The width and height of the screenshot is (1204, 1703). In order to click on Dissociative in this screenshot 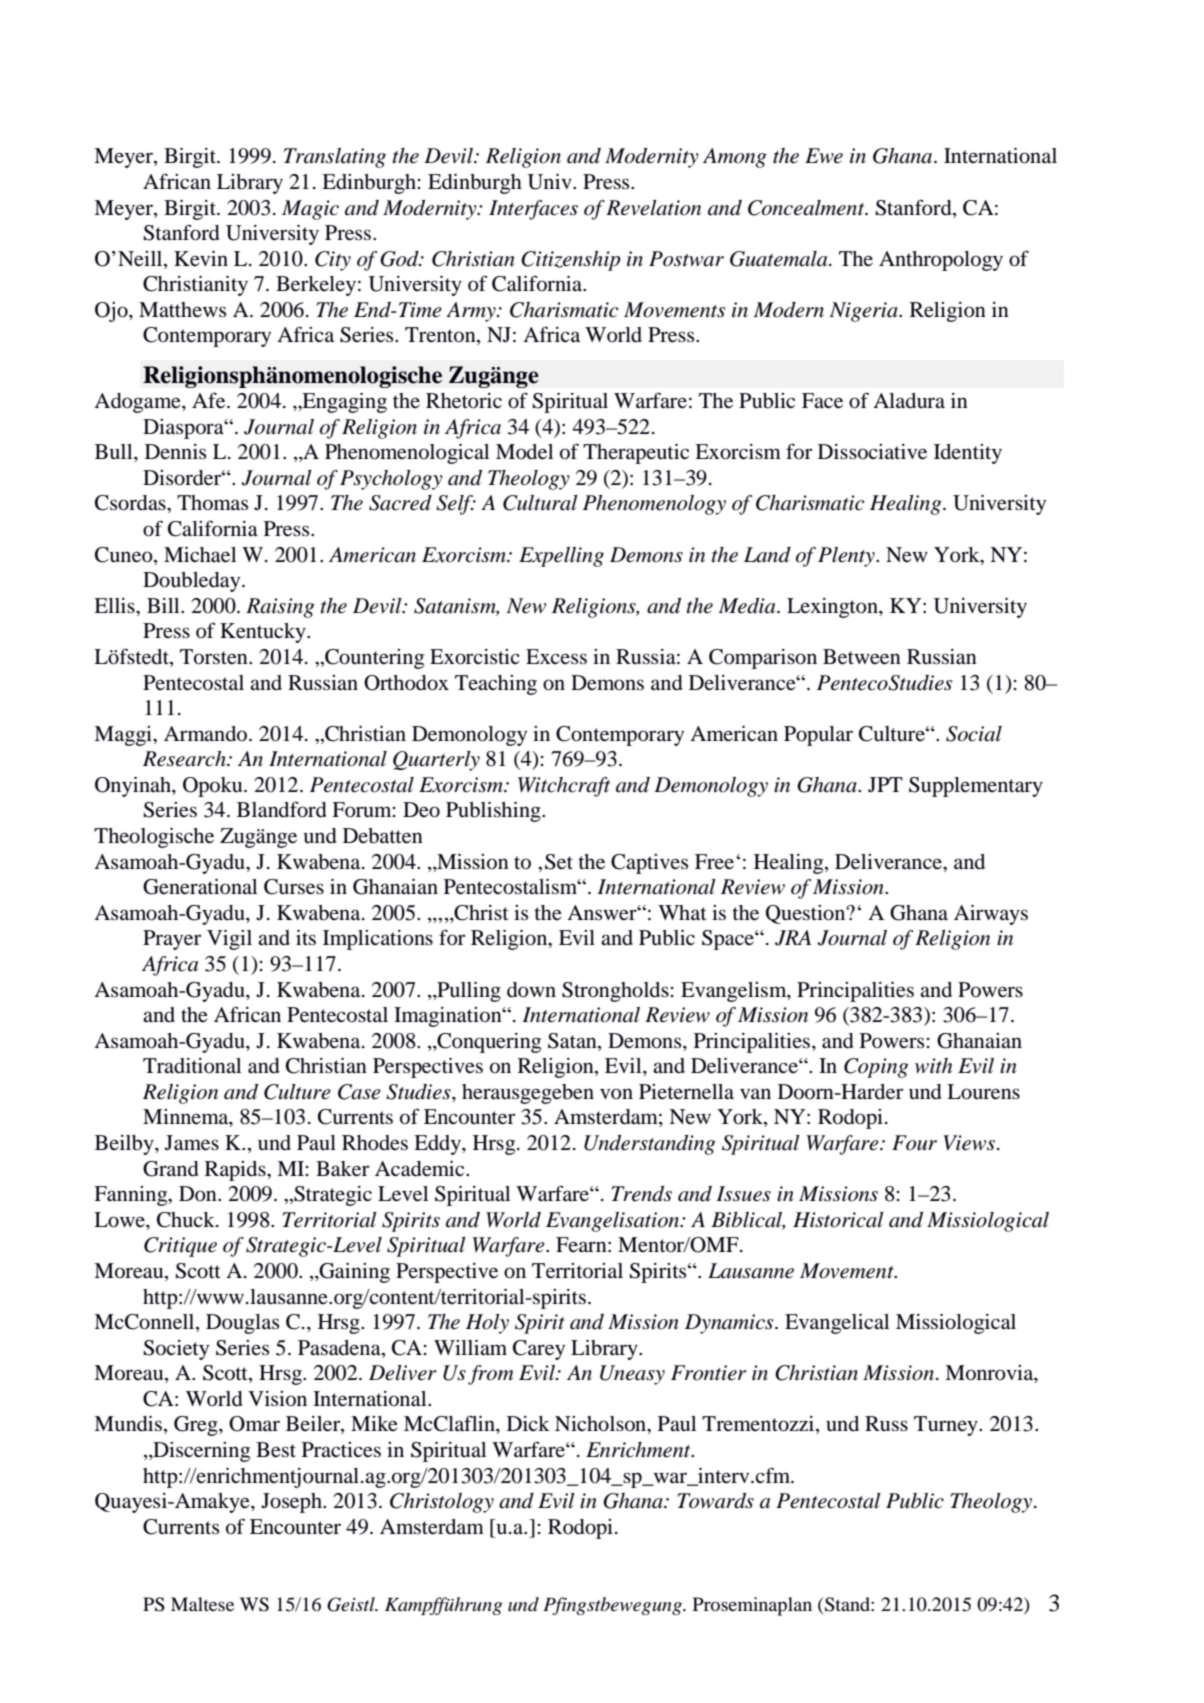, I will do `click(872, 452)`.
